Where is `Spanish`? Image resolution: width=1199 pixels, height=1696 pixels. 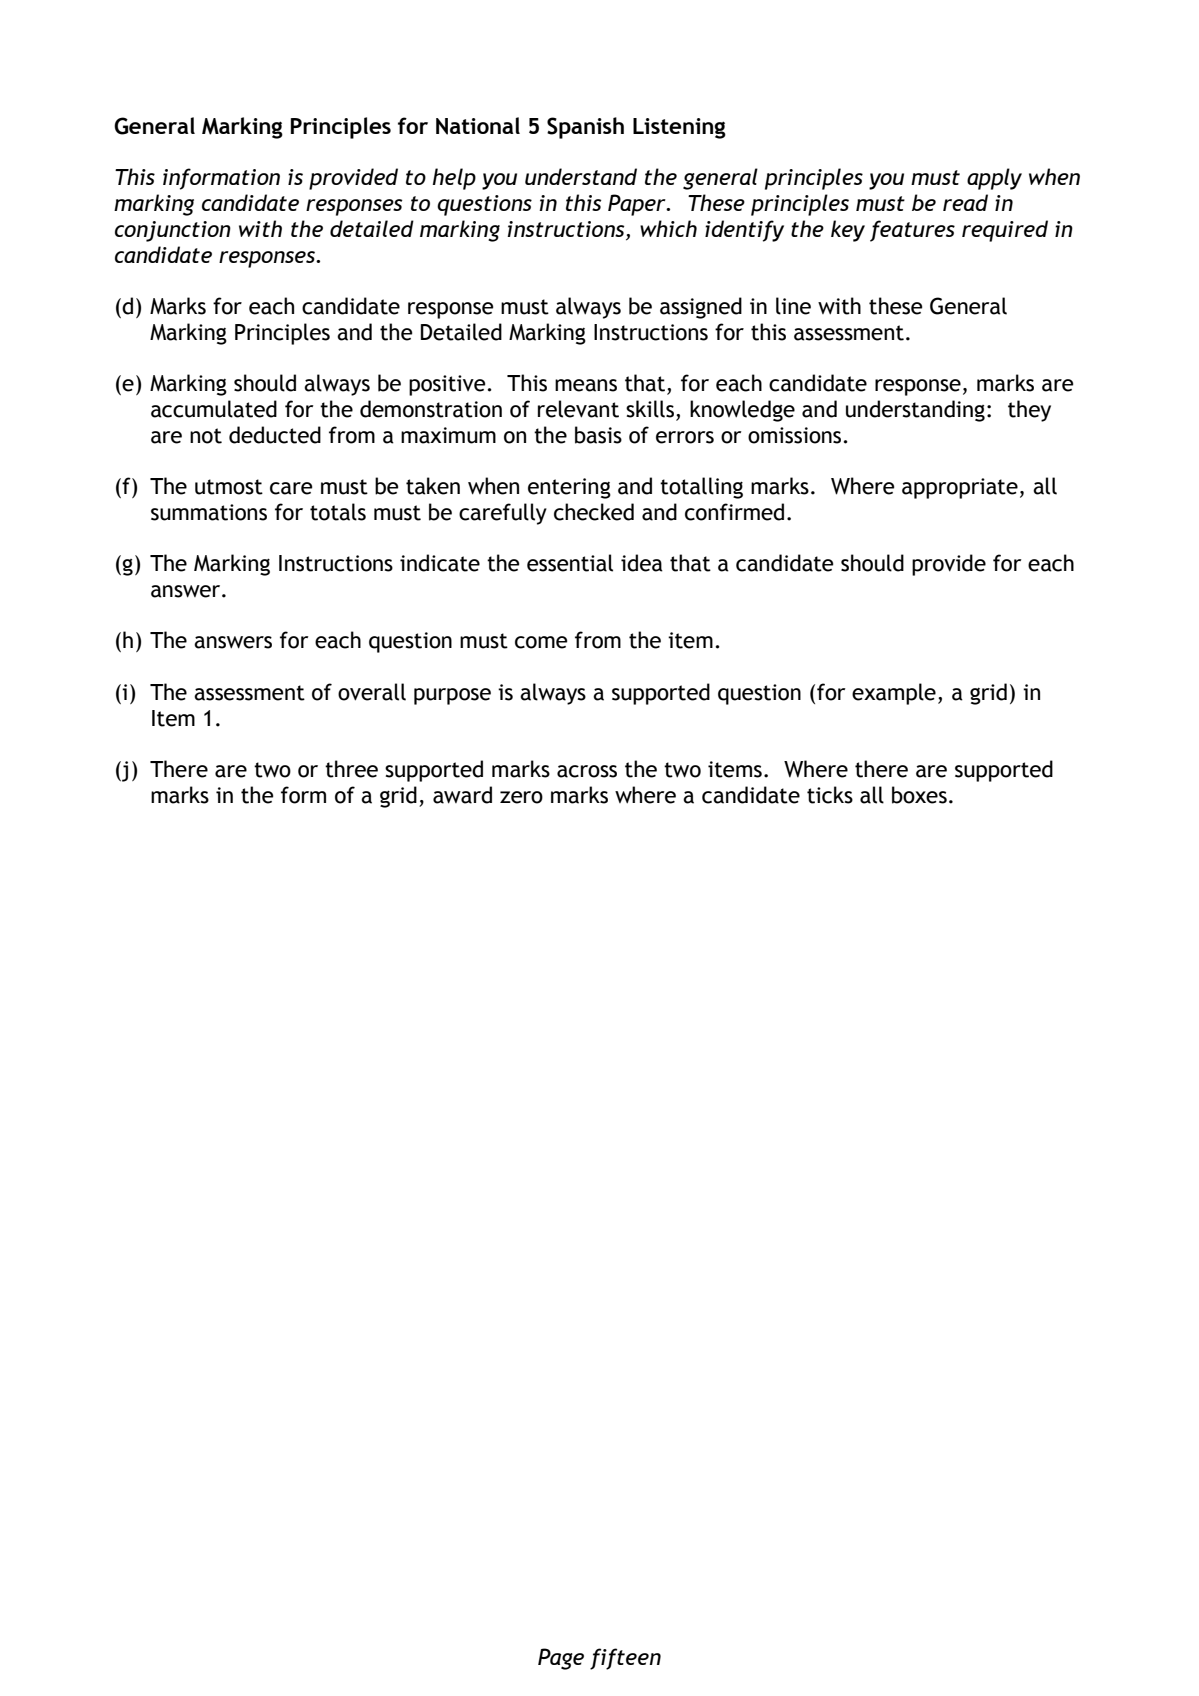 Spanish is located at coordinates (585, 128).
